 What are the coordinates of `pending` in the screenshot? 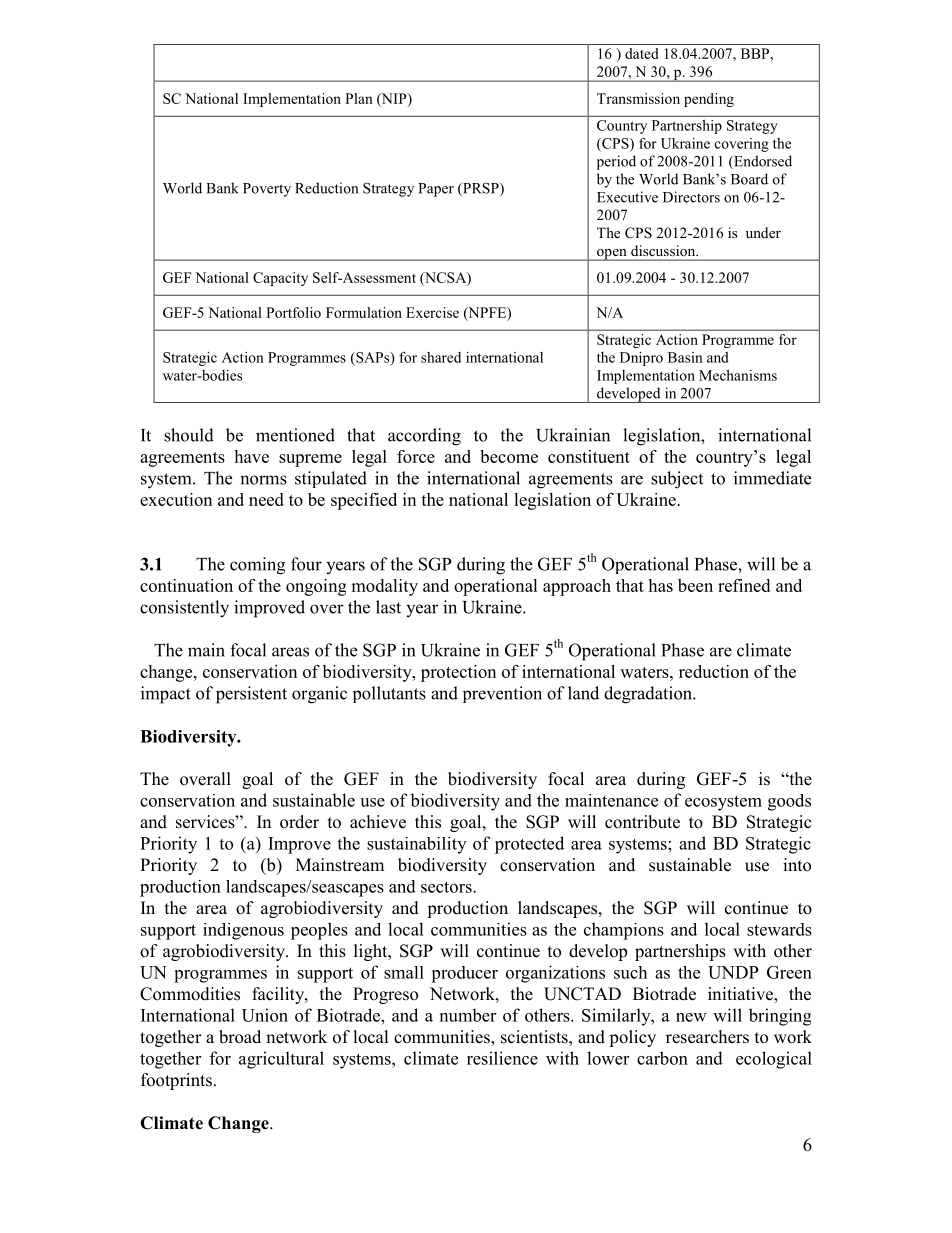 It's located at (709, 100).
